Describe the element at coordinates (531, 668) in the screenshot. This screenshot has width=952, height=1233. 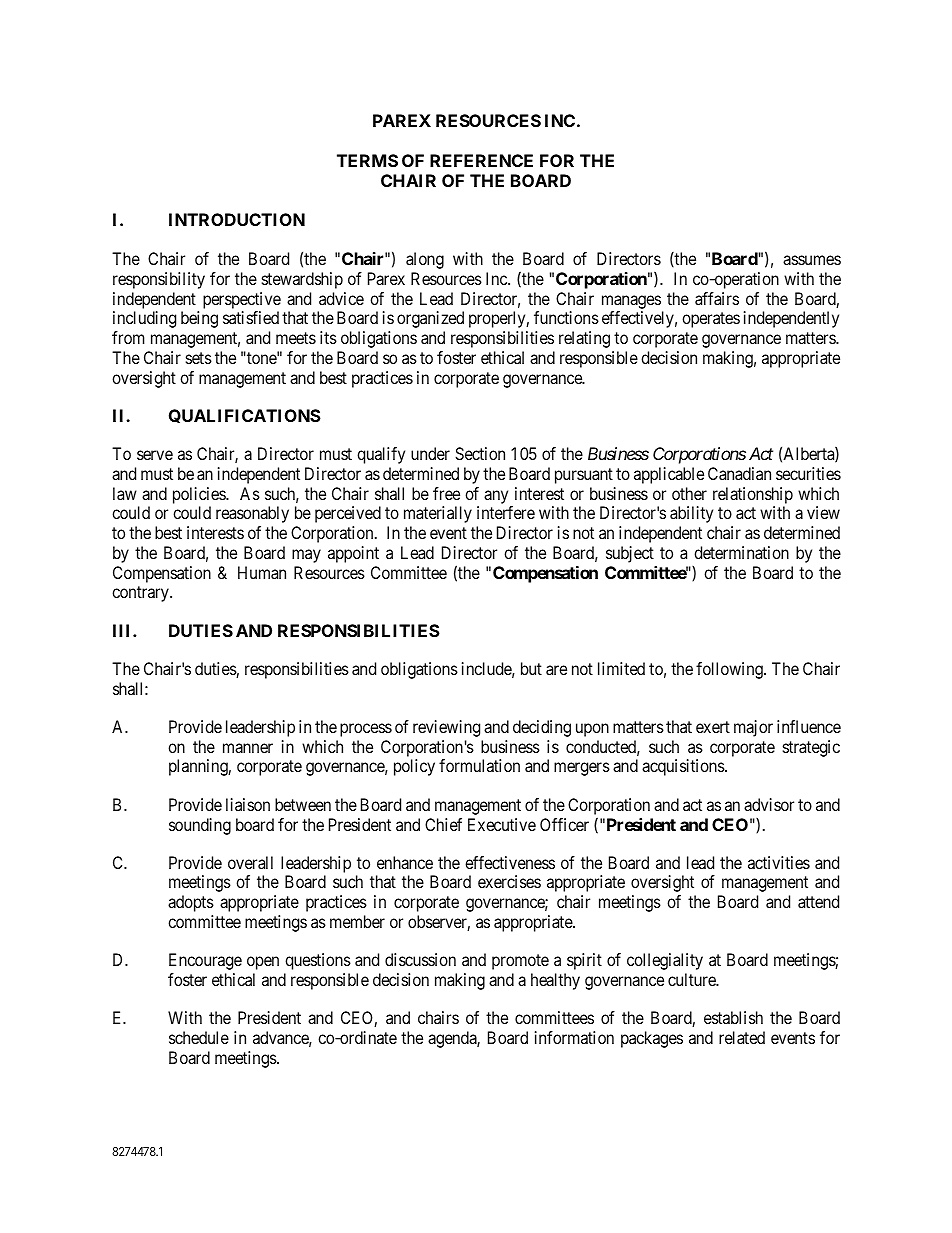
I see `but` at that location.
